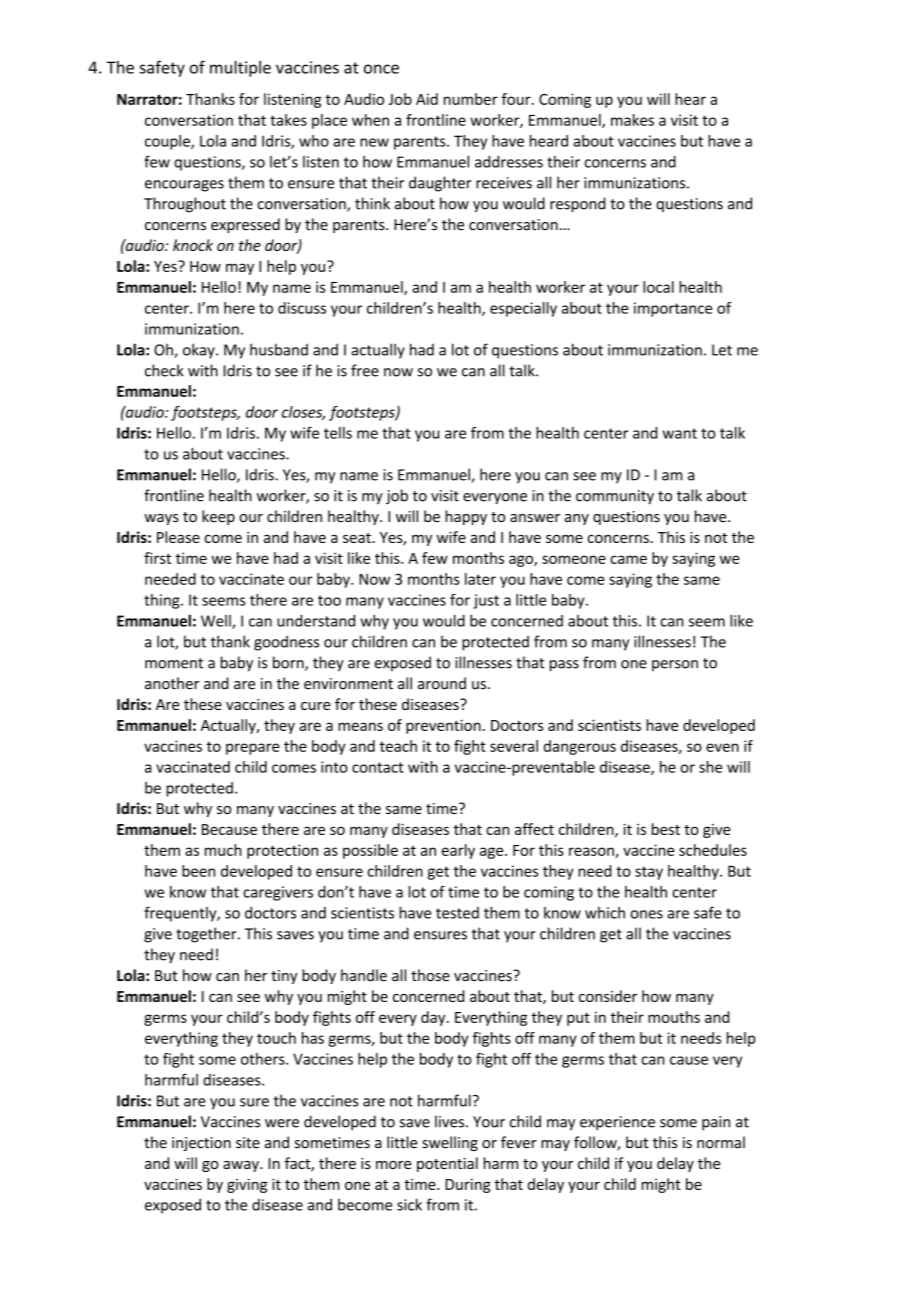 This screenshot has width=924, height=1308. What do you see at coordinates (223, 850) in the screenshot?
I see `much` at bounding box center [223, 850].
